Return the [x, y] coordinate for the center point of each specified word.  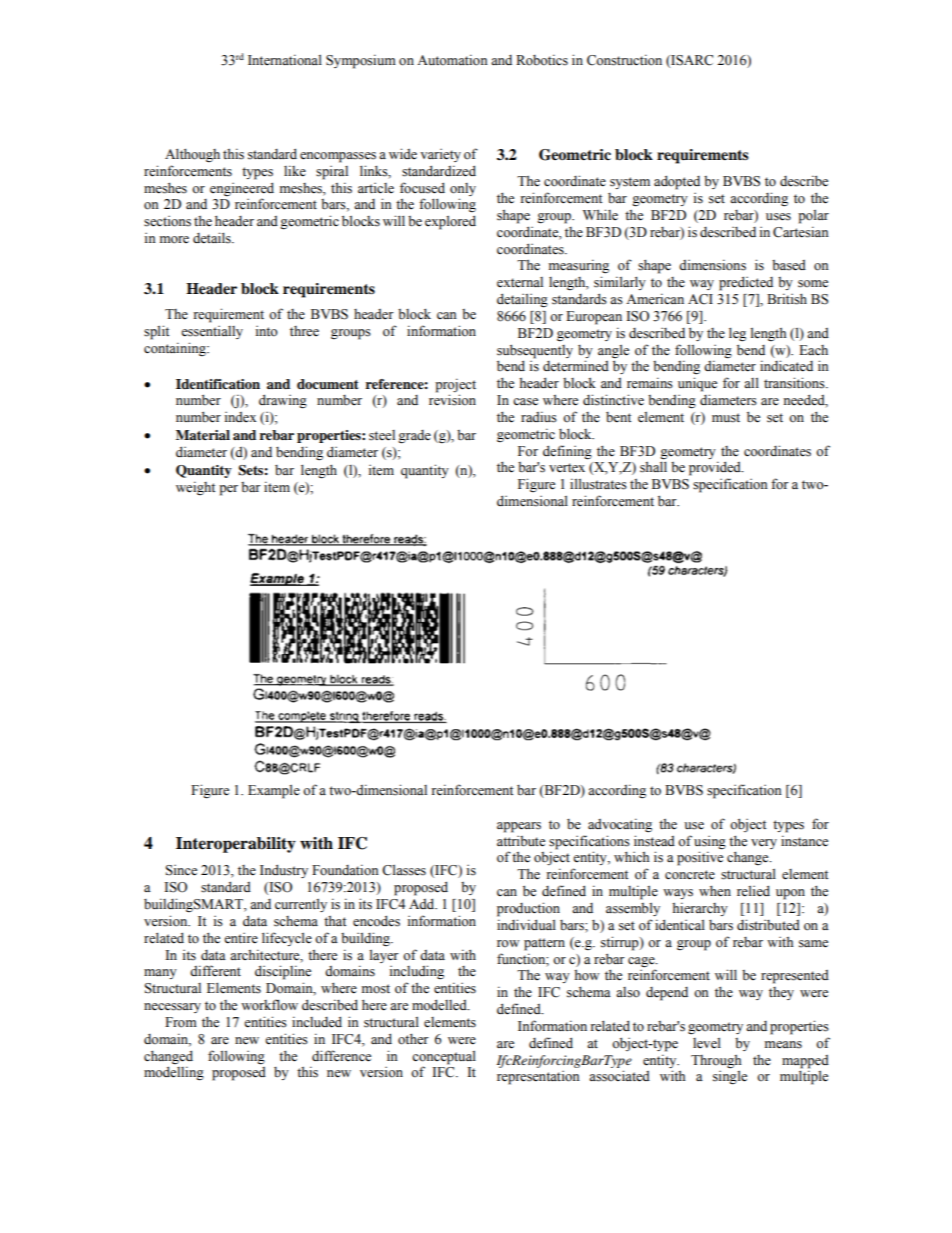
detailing [522, 300]
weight [195, 488]
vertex [567, 468]
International [285, 60]
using [710, 843]
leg [737, 334]
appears [519, 827]
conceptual [444, 1057]
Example [274, 791]
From [181, 1022]
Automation [452, 60]
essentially [212, 332]
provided [716, 468]
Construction [624, 60]
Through [716, 1061]
